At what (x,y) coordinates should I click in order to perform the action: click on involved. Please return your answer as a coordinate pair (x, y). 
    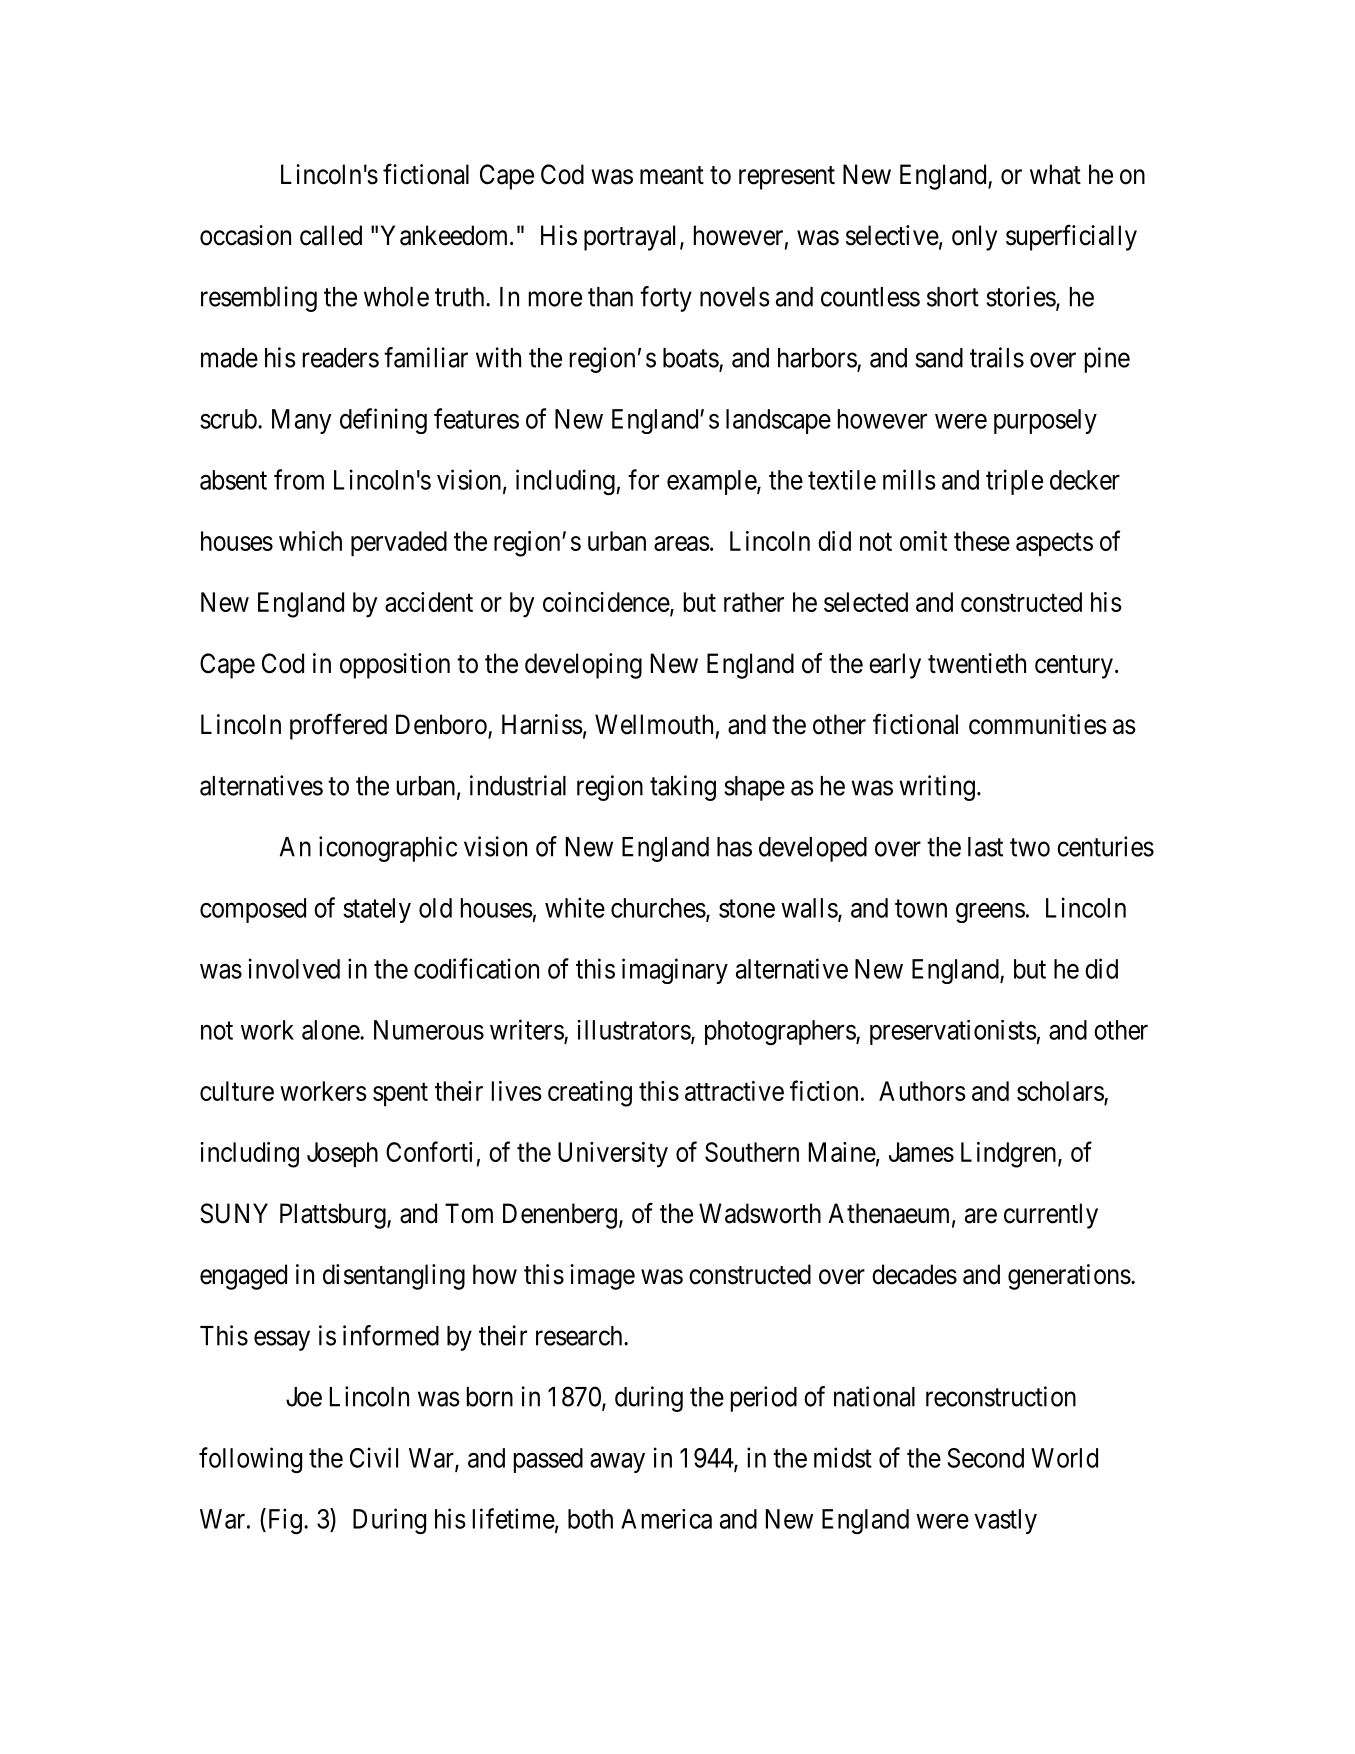
    Looking at the image, I should click on (294, 968).
